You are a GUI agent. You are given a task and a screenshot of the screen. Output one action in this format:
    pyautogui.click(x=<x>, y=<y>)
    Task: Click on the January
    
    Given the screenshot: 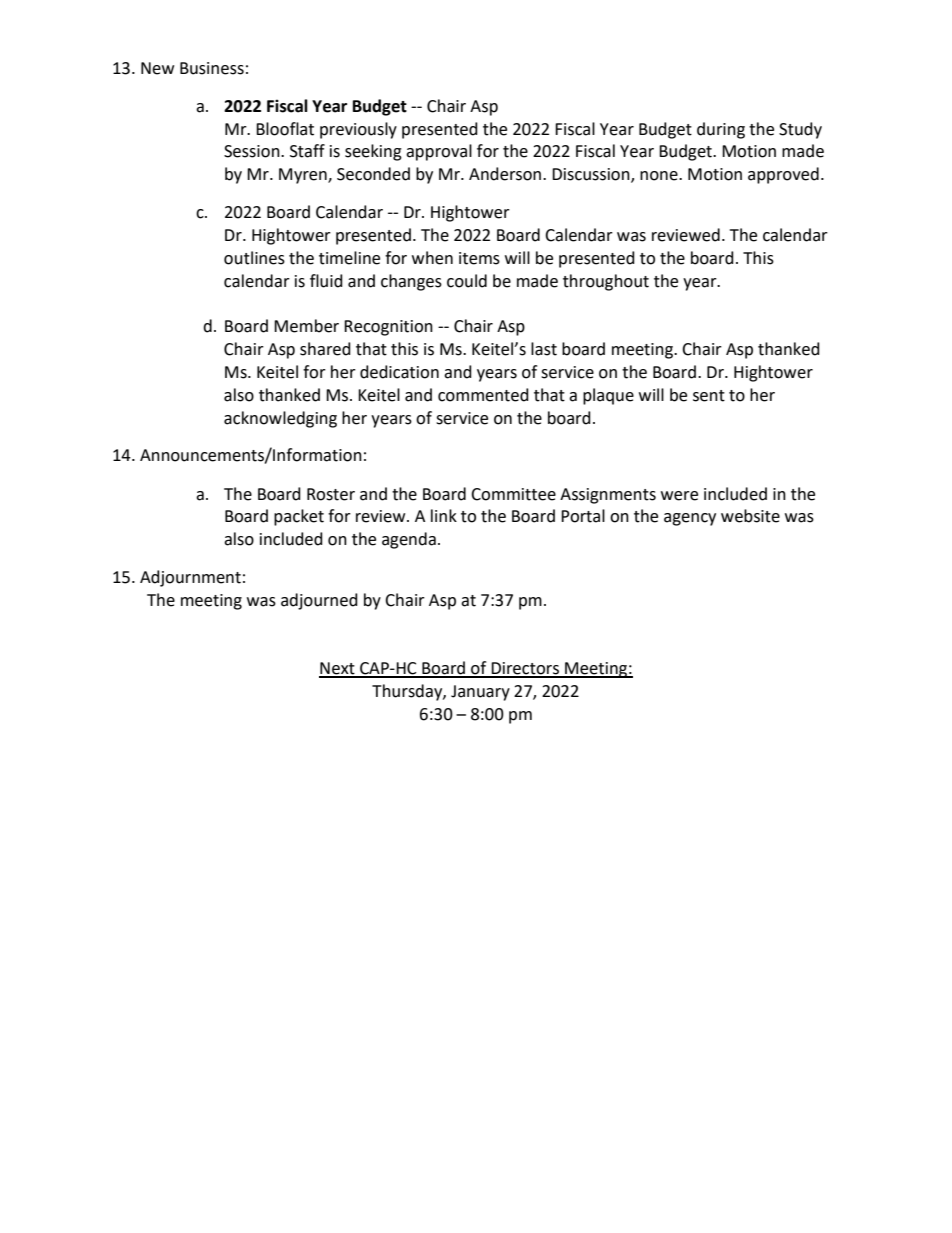 What is the action you would take?
    pyautogui.click(x=480, y=693)
